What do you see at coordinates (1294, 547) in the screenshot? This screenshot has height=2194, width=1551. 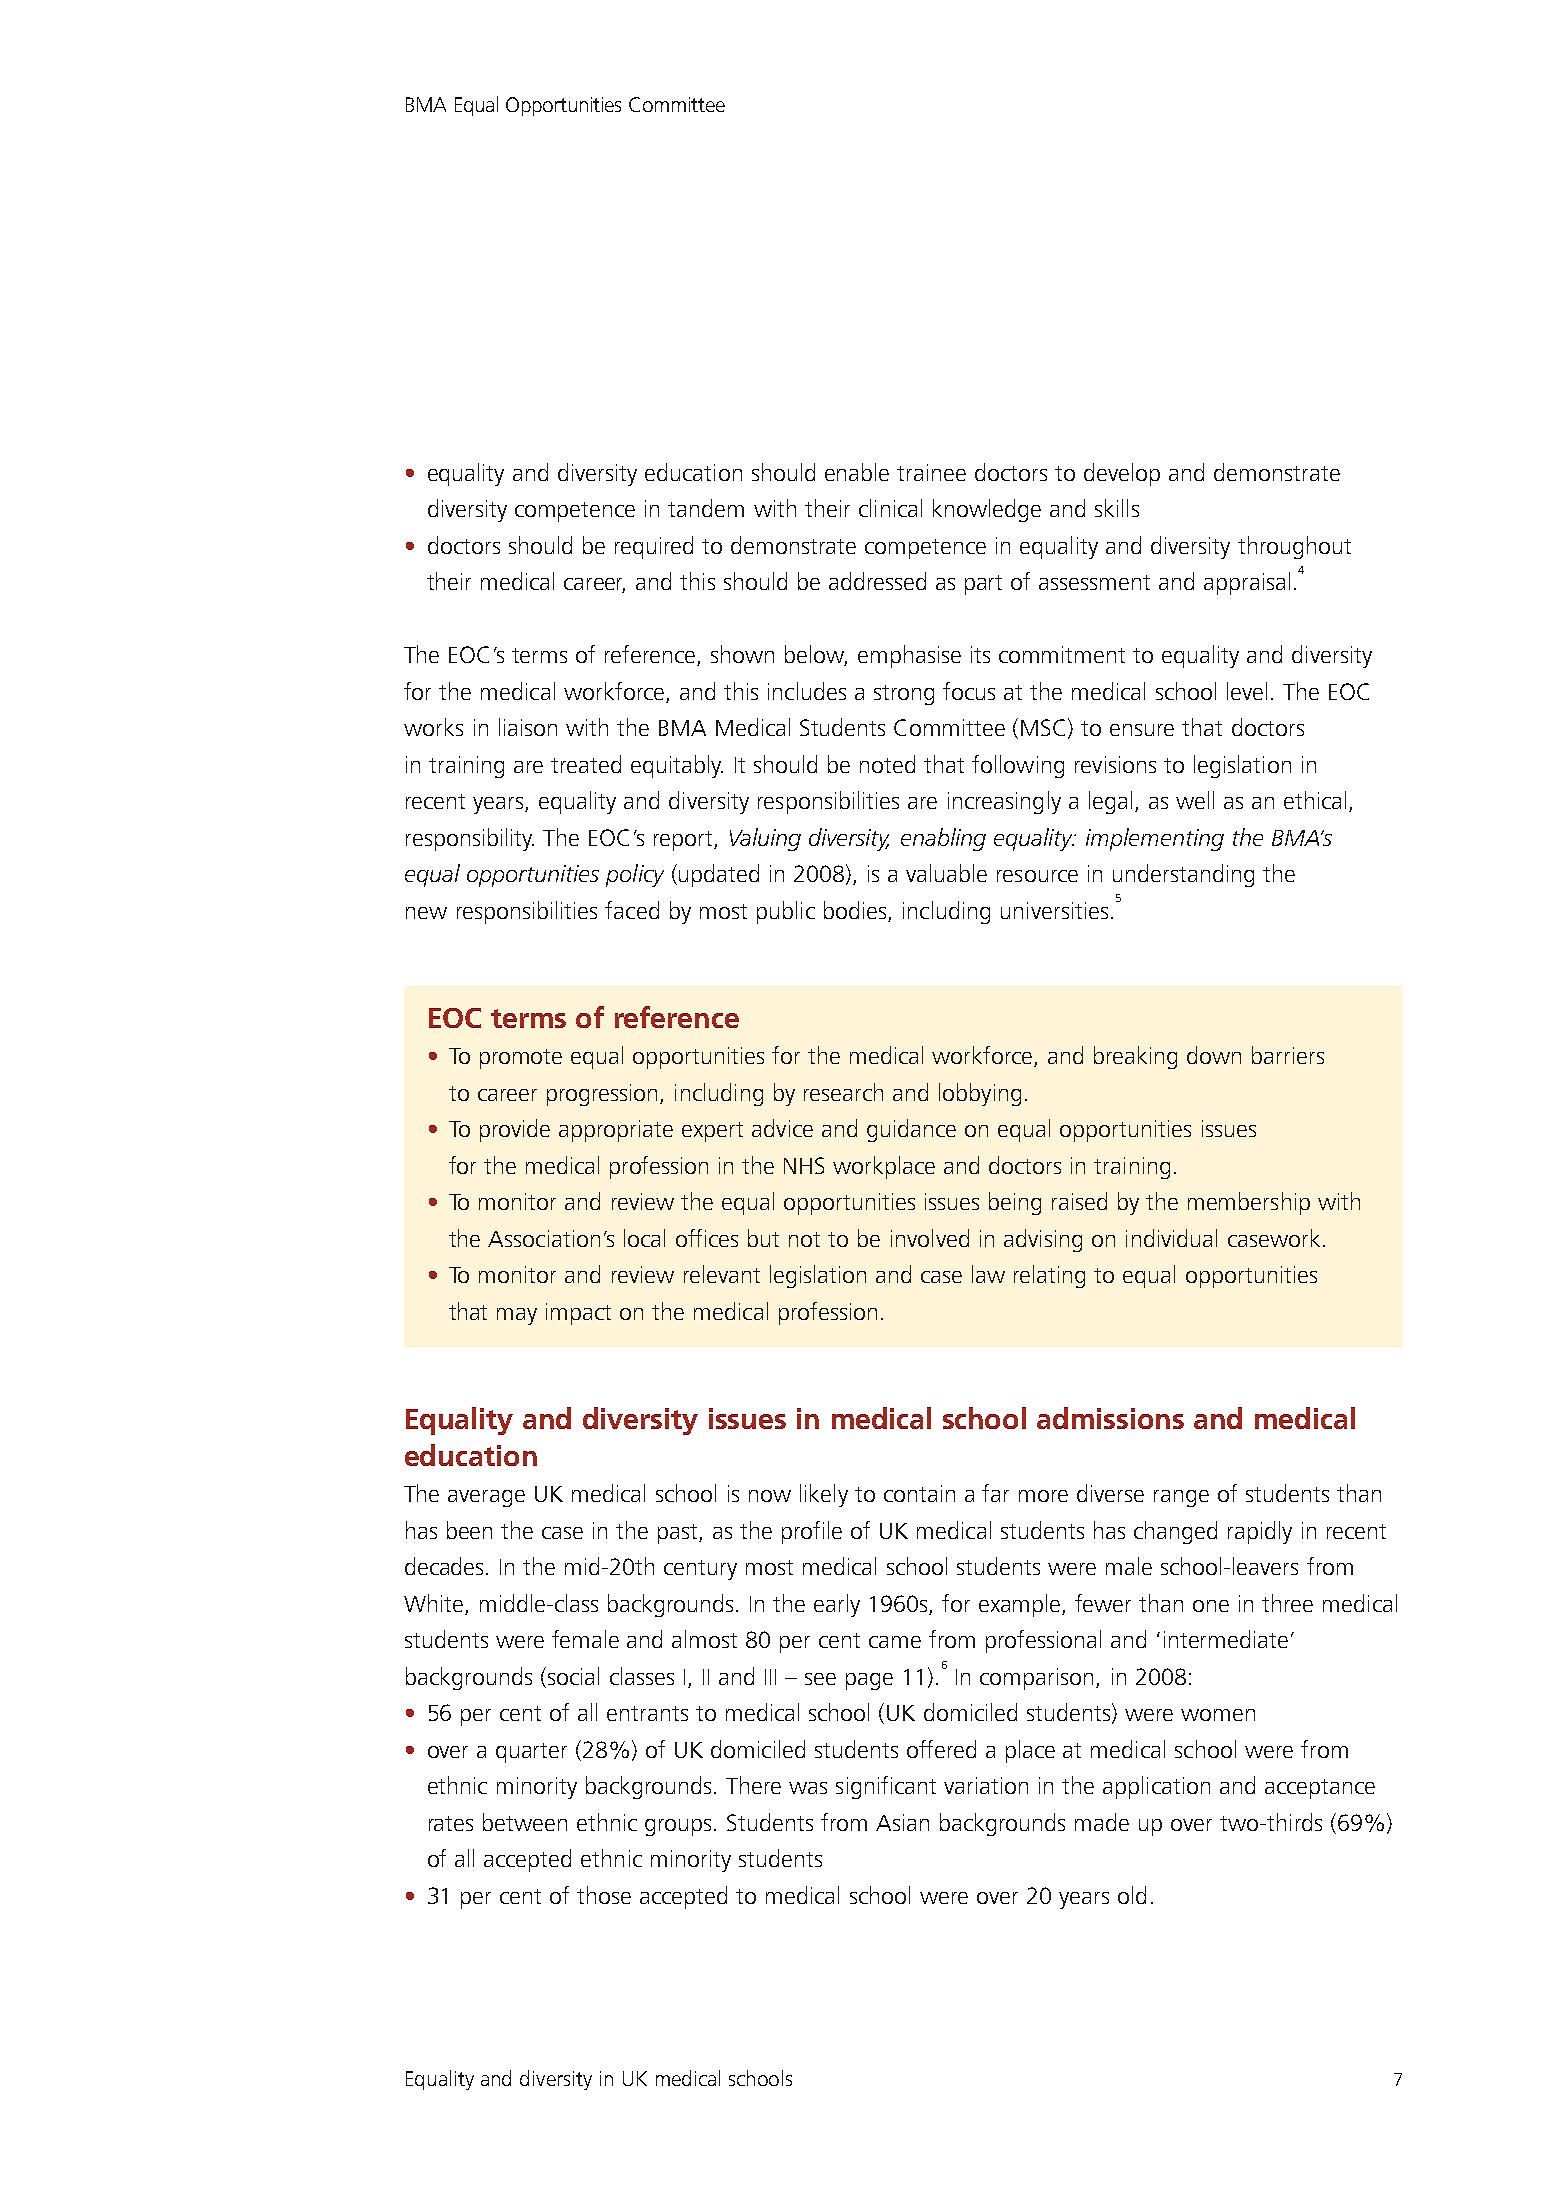 I see `throughout` at bounding box center [1294, 547].
